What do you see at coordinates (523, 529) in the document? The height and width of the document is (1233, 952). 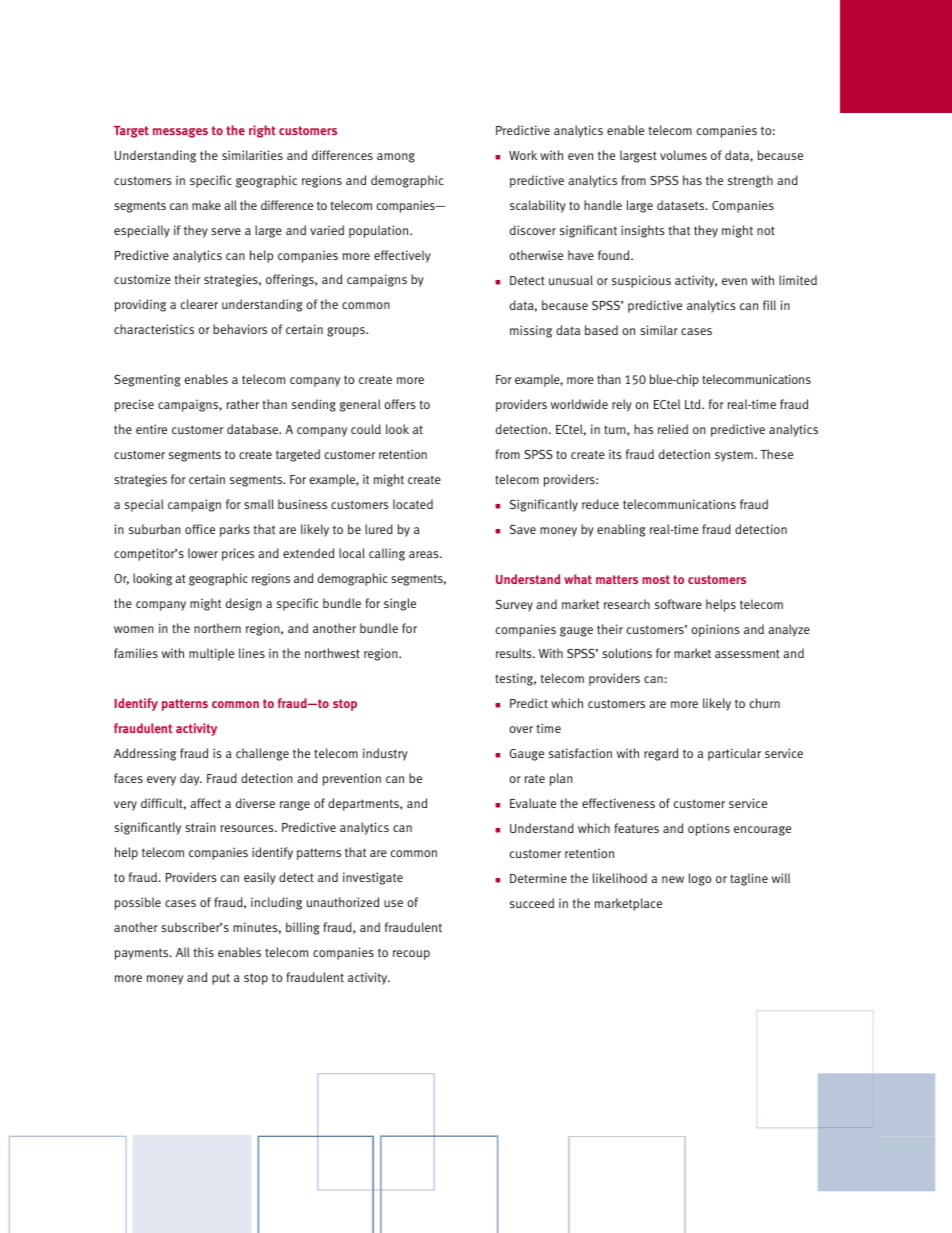 I see `Save` at bounding box center [523, 529].
